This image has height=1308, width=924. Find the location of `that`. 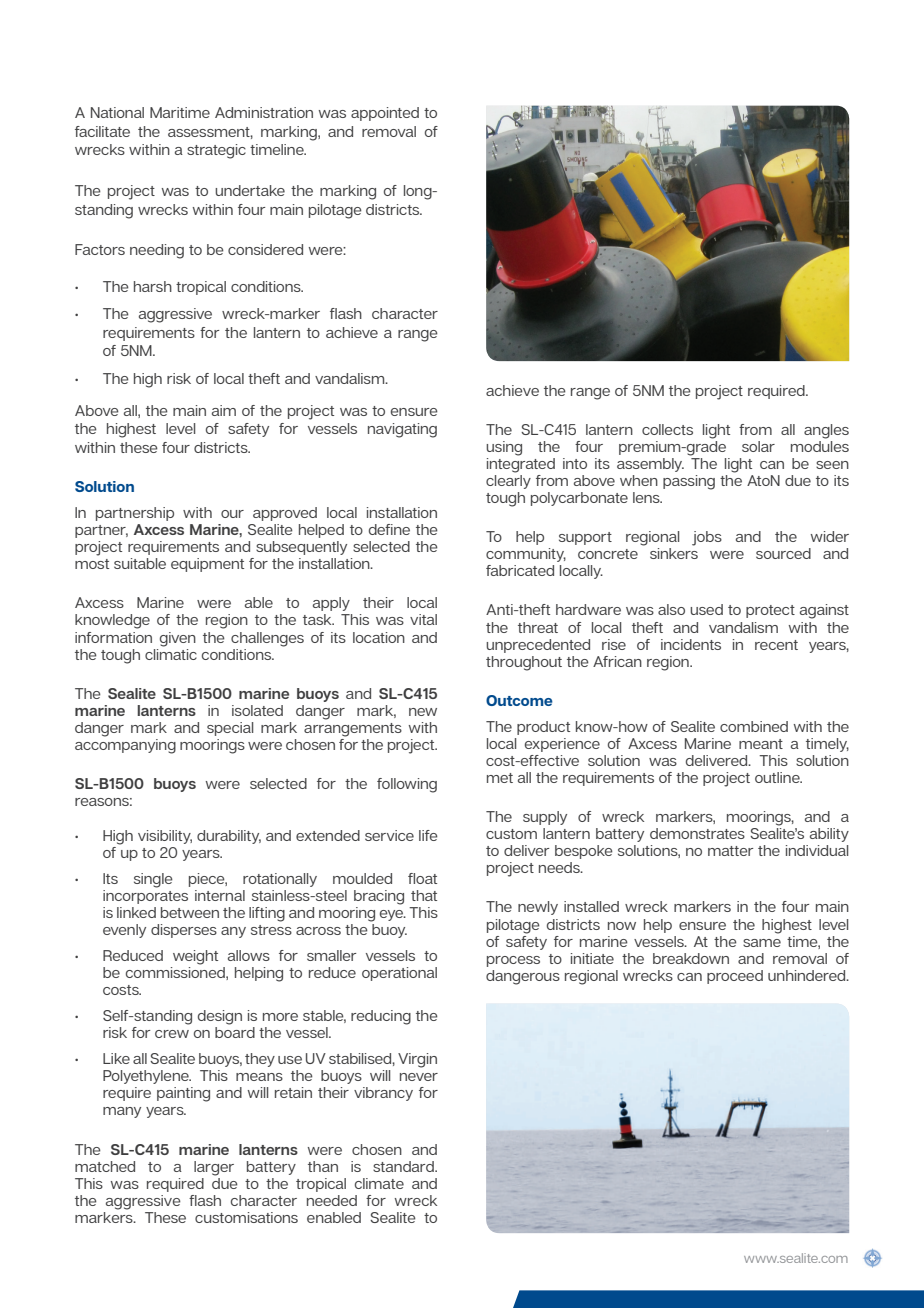

that is located at coordinates (424, 895).
